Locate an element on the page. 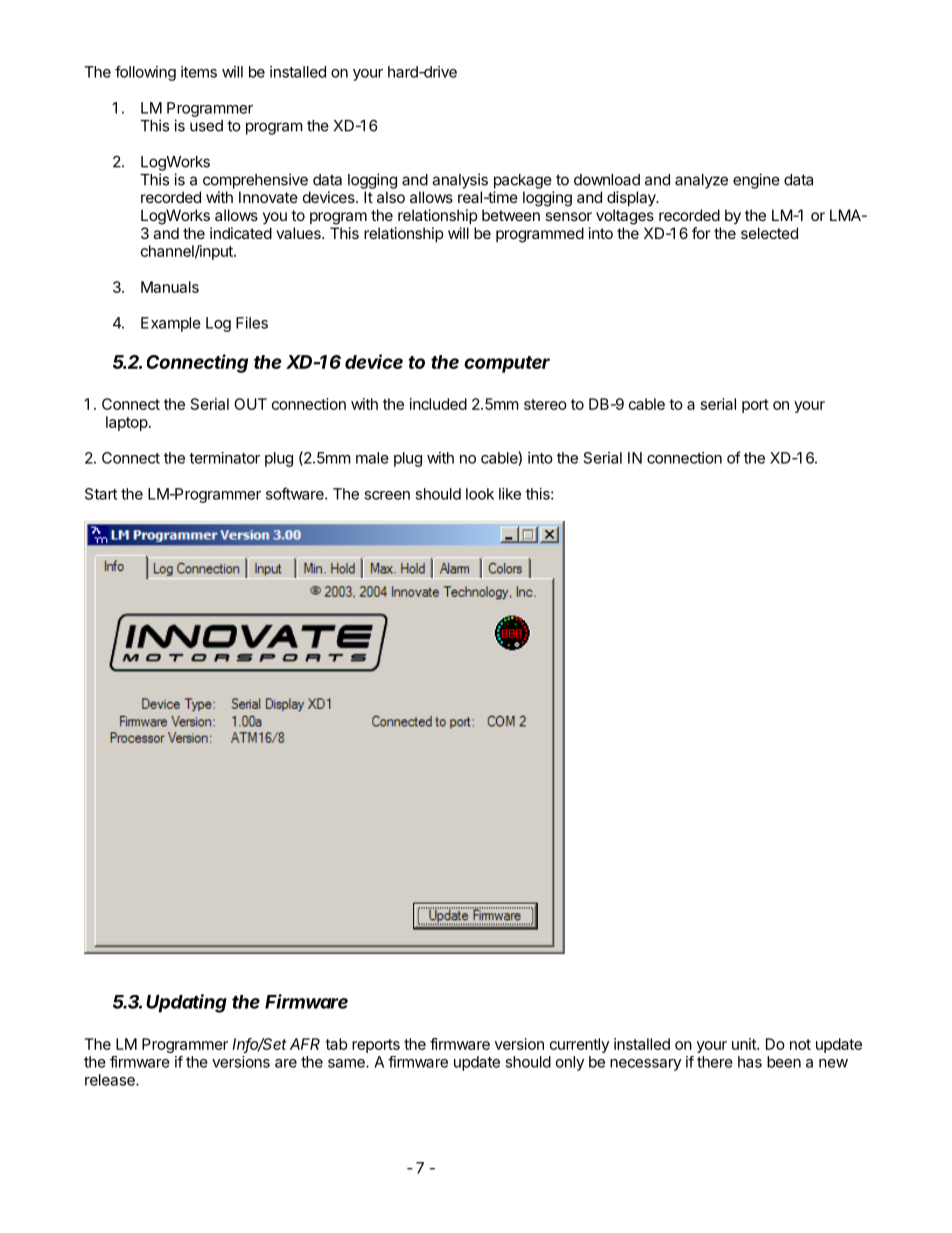 The width and height of the page is (952, 1233). engine is located at coordinates (756, 181).
